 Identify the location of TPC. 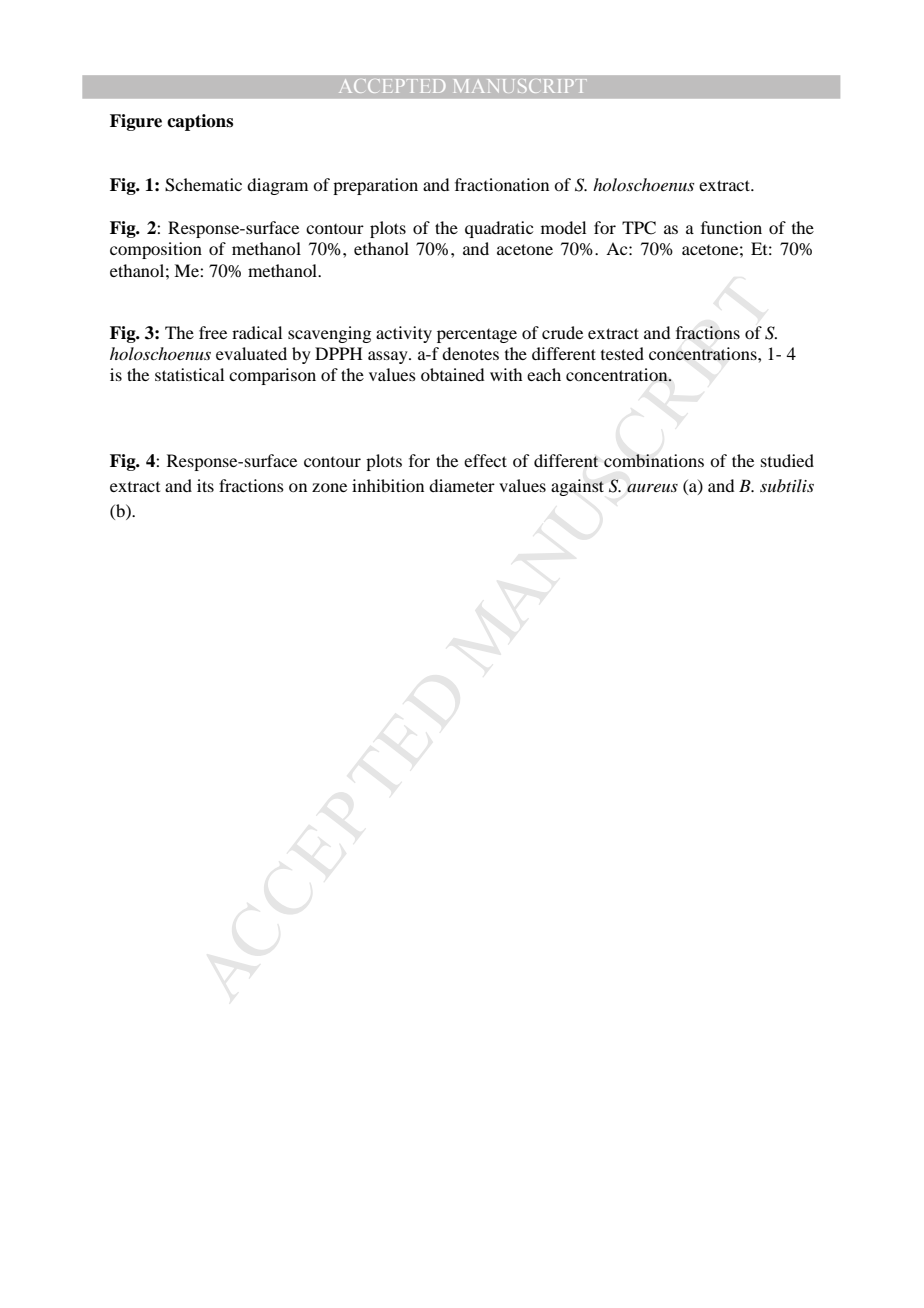
(639, 228).
